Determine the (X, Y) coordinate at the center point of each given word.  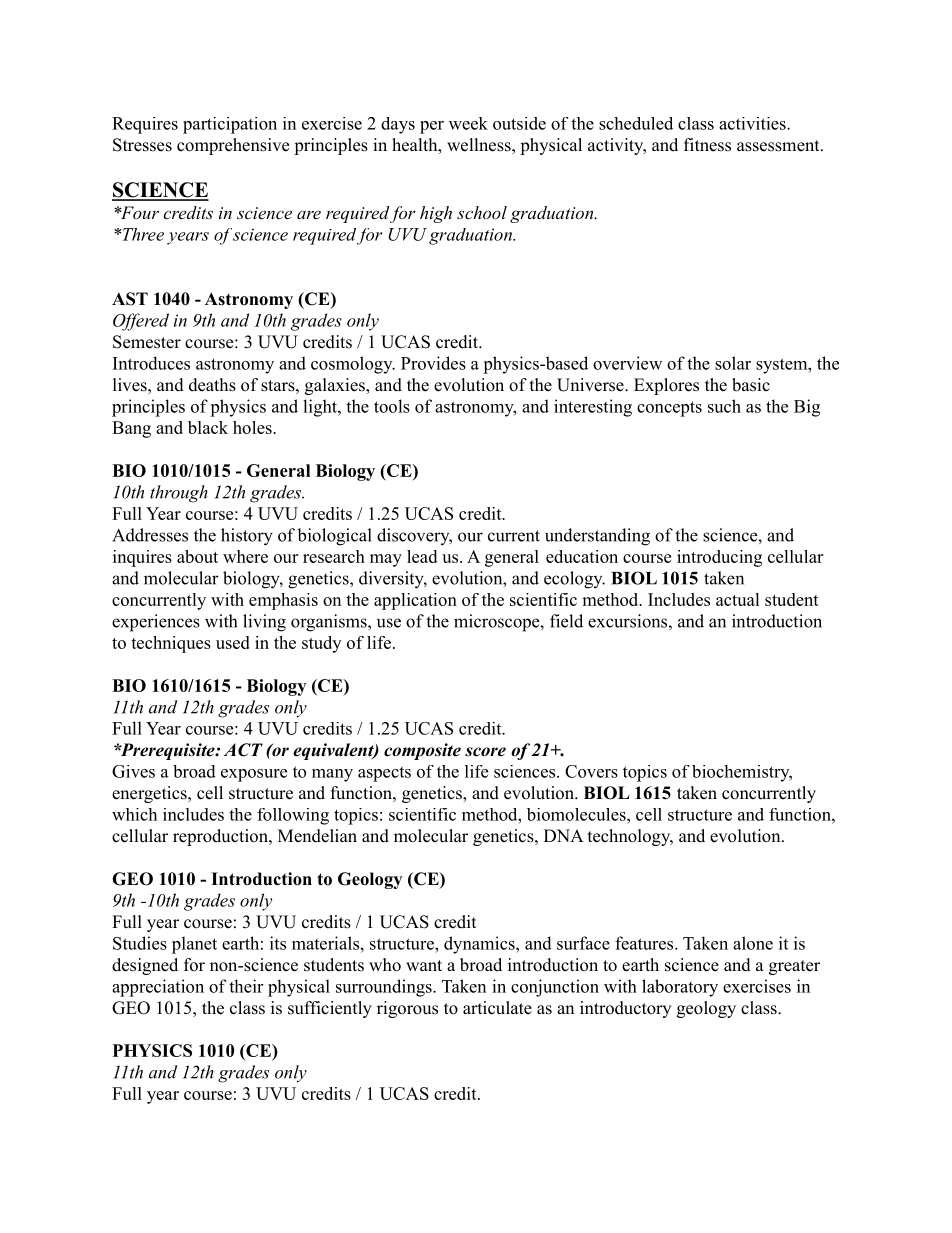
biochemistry (742, 773)
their (246, 986)
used (233, 642)
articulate (497, 1008)
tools (392, 406)
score (485, 752)
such (724, 406)
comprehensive (233, 146)
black (208, 427)
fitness (707, 145)
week (468, 123)
